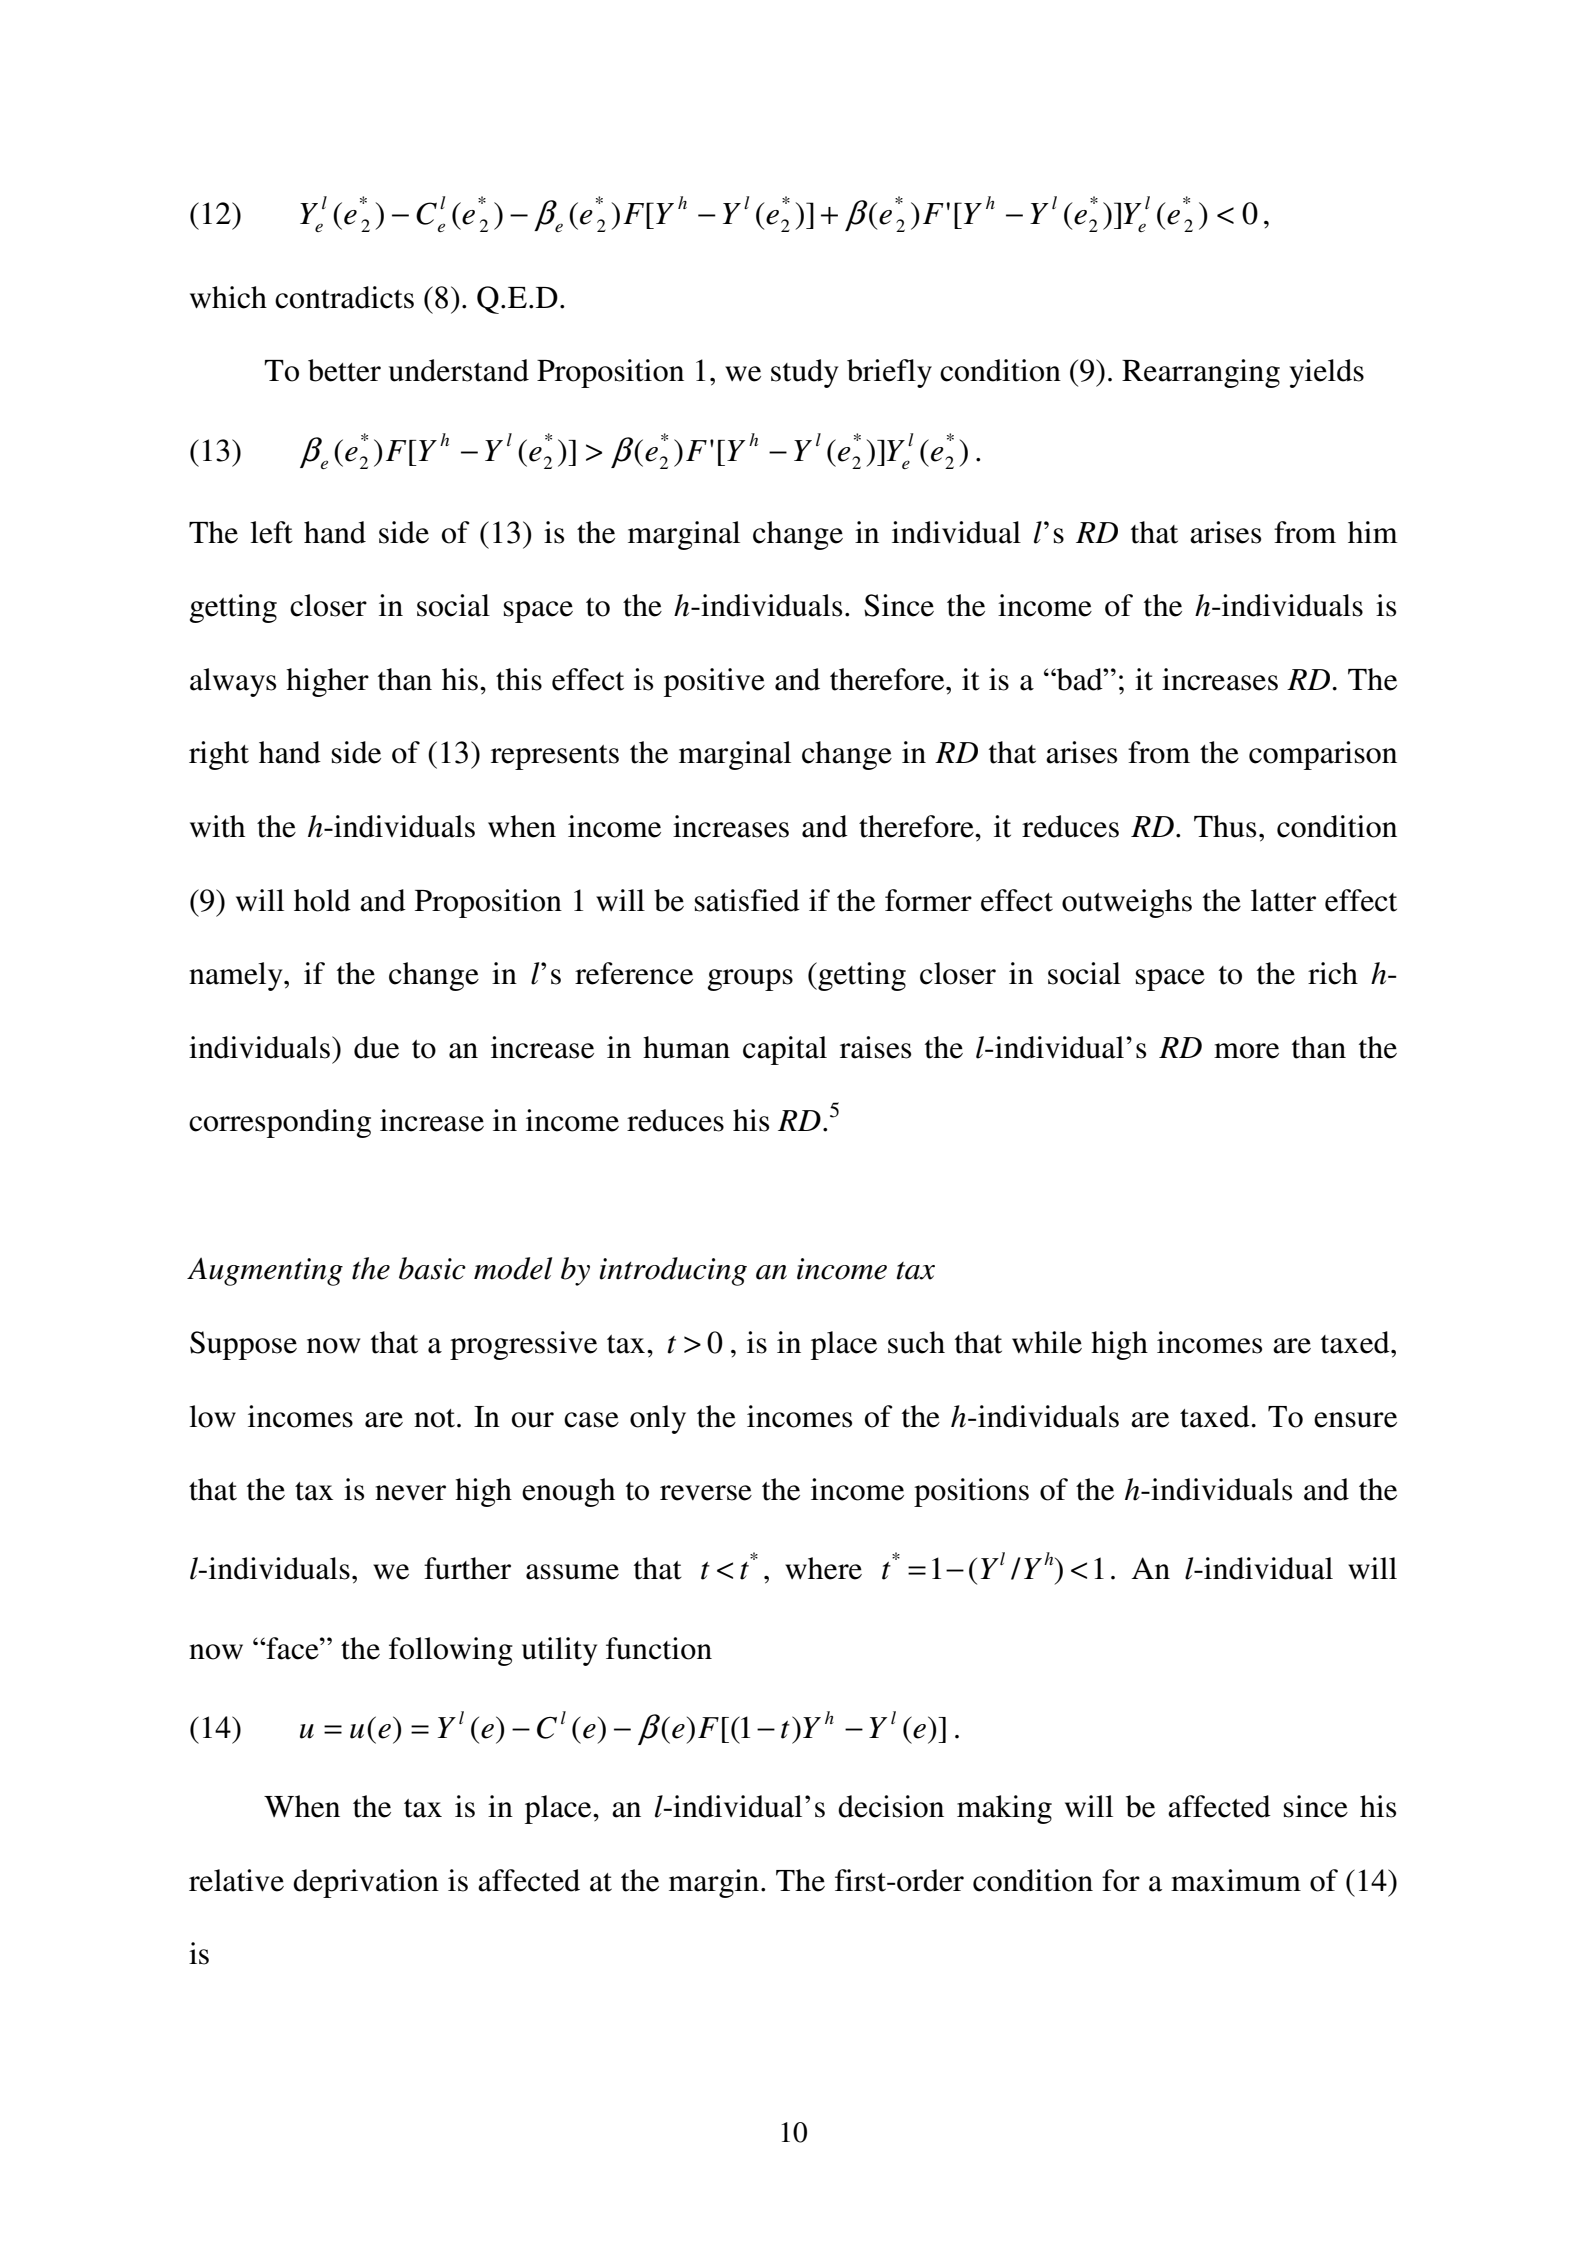 This page has height=2245, width=1586. I want to click on while, so click(1047, 1342).
